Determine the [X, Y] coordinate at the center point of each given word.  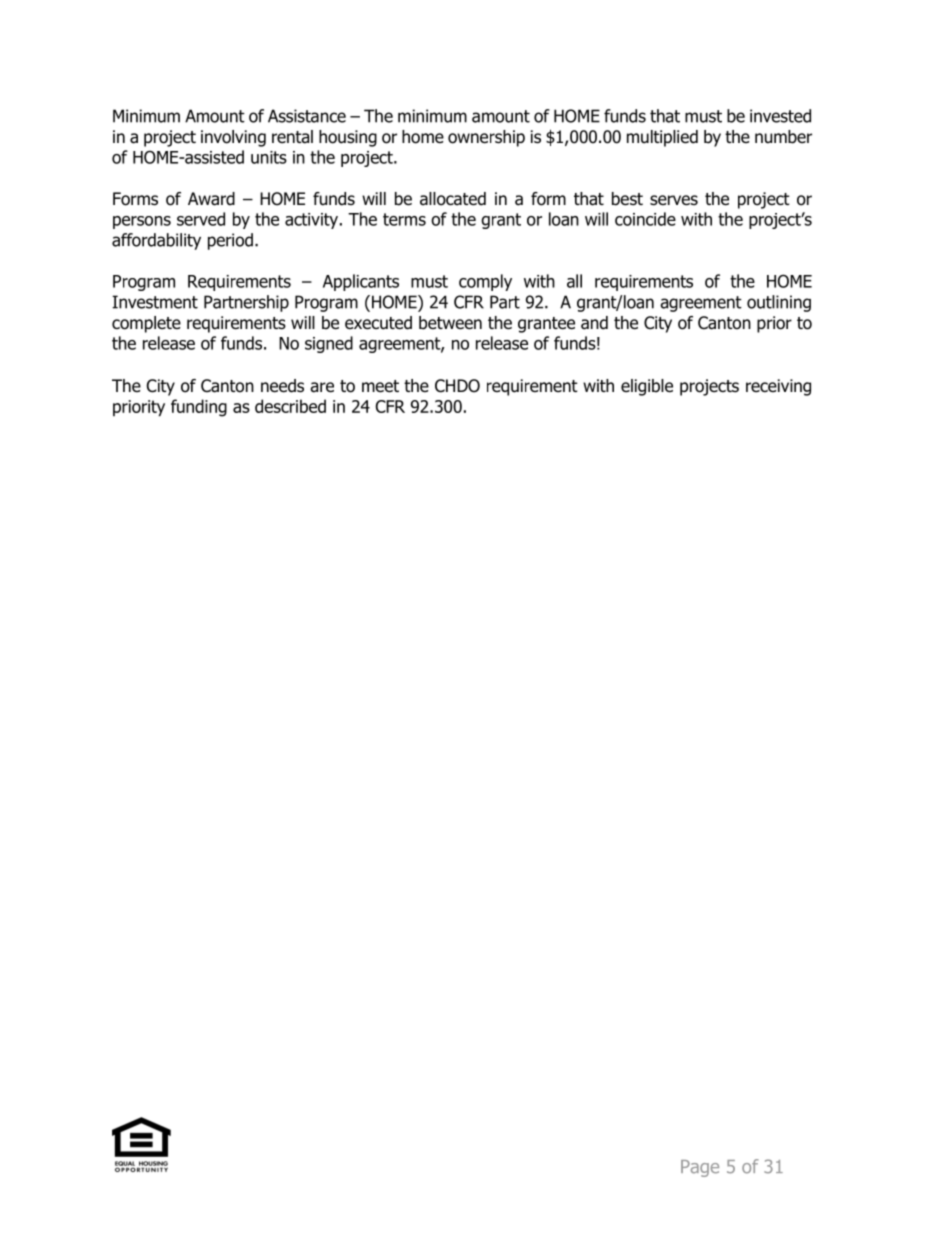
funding [199, 408]
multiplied [662, 138]
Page [700, 1168]
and [594, 323]
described [290, 406]
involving [233, 138]
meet [380, 386]
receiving [778, 387]
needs [282, 386]
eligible [647, 387]
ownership [486, 138]
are [322, 387]
